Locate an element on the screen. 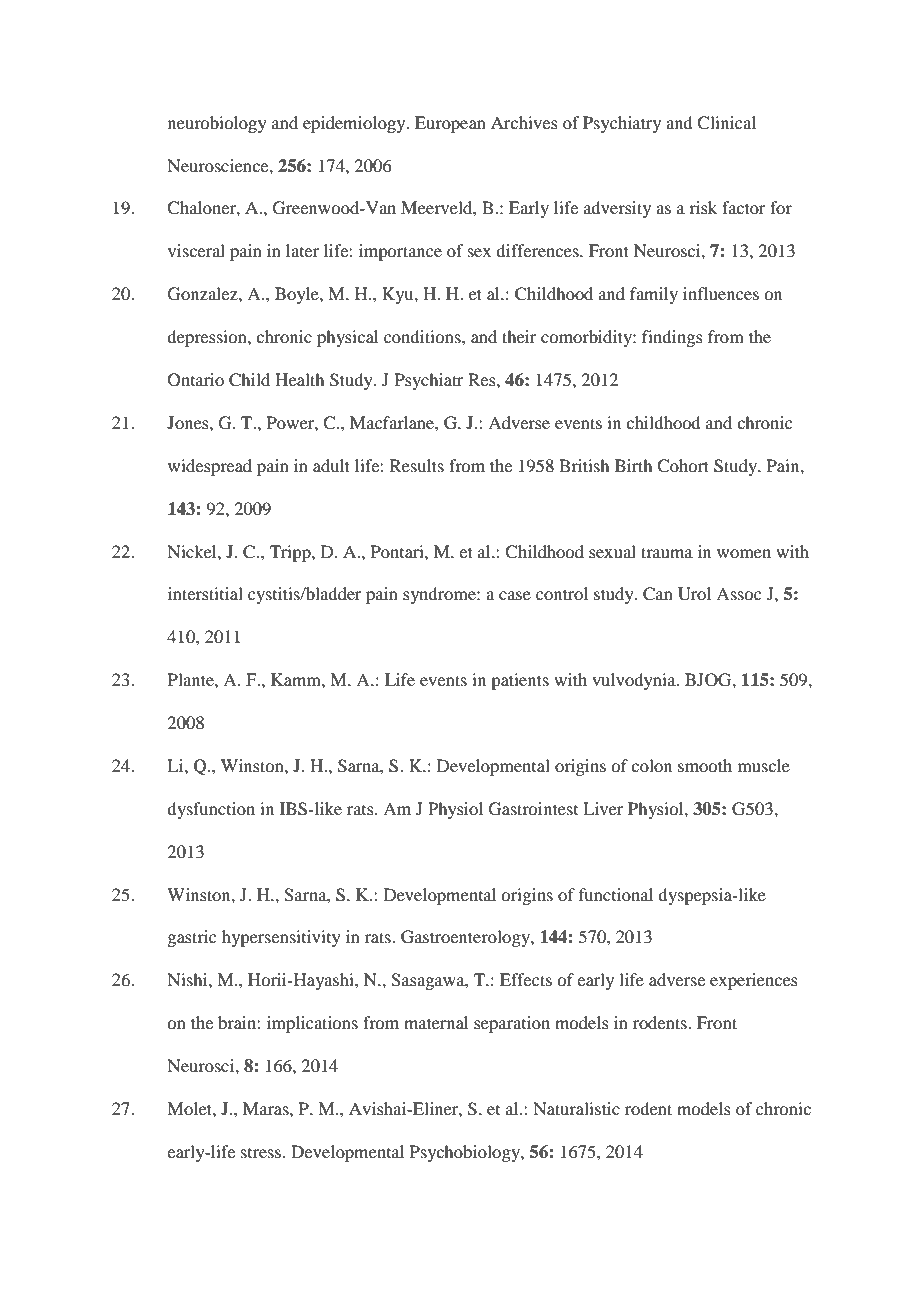 The height and width of the screenshot is (1308, 924). Naturalistic is located at coordinates (576, 1108).
